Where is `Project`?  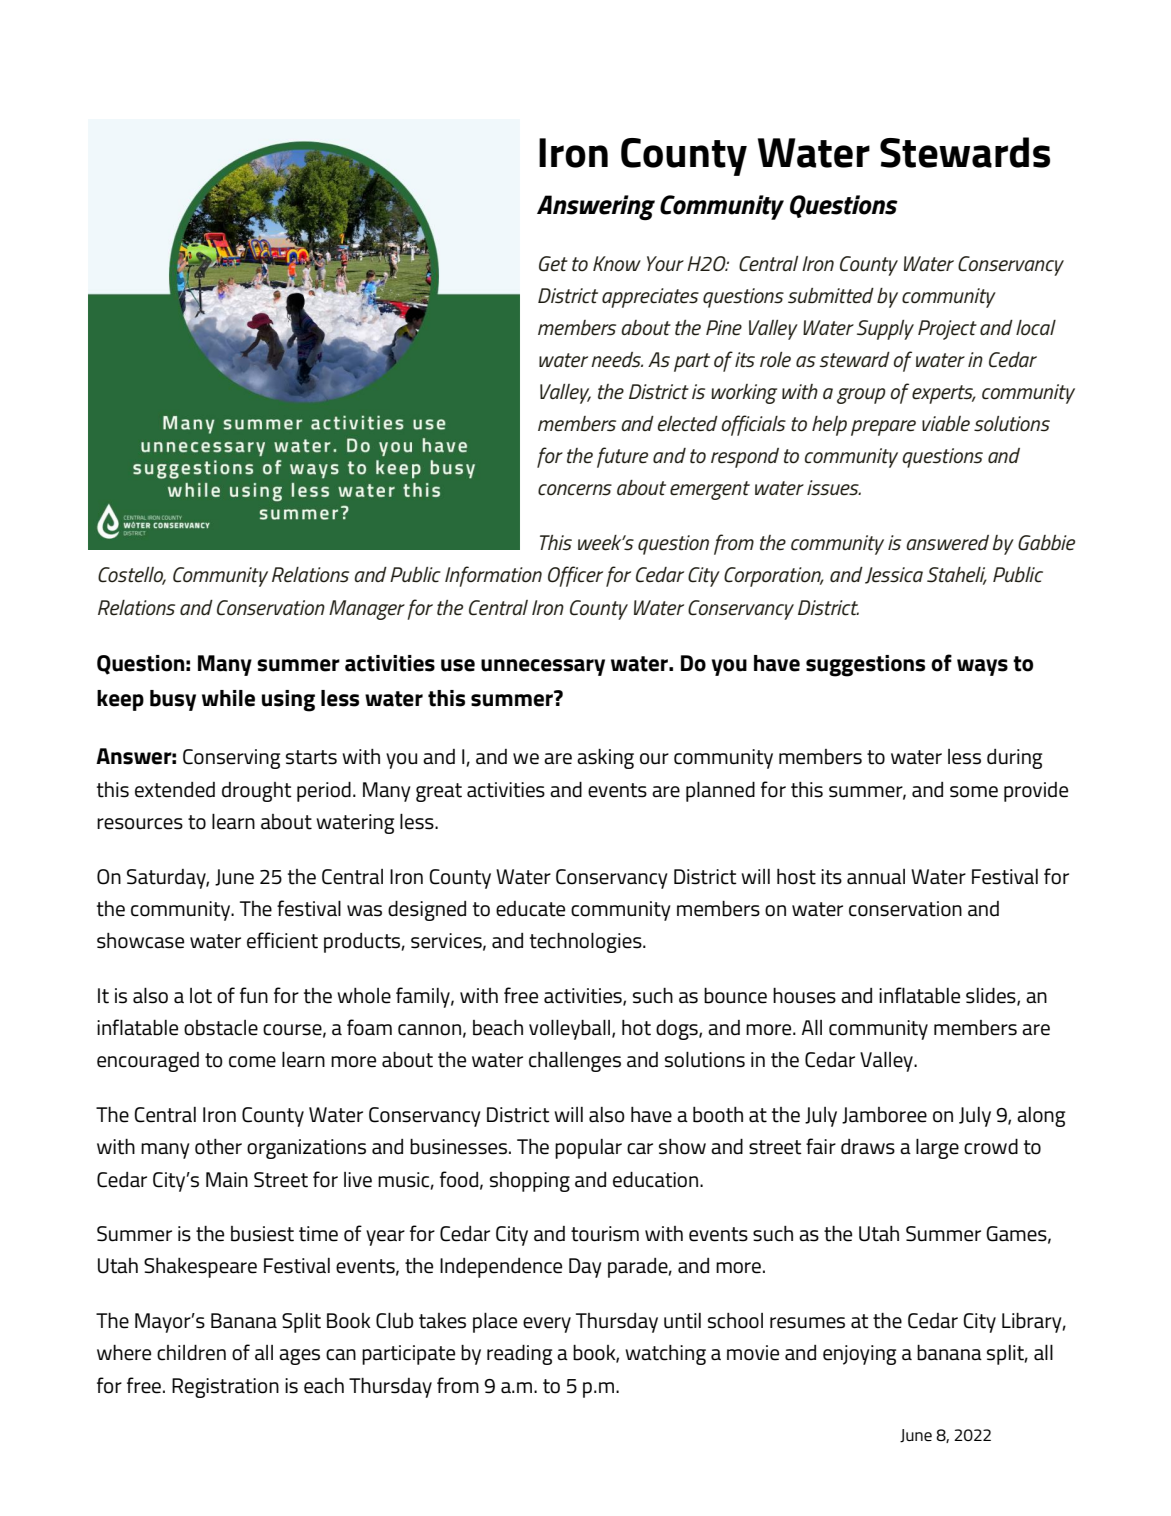
Project is located at coordinates (947, 330).
